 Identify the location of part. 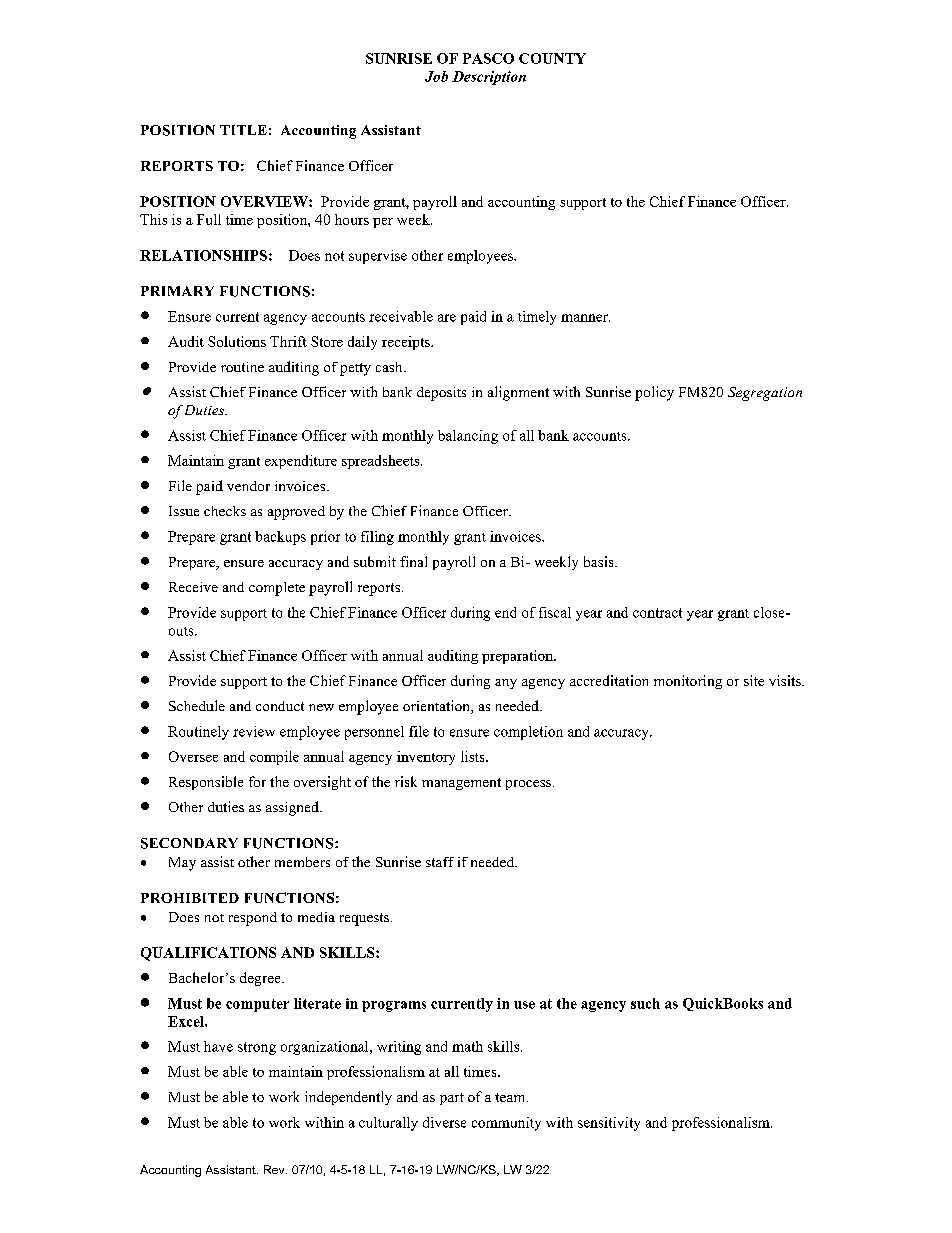
(452, 1099).
